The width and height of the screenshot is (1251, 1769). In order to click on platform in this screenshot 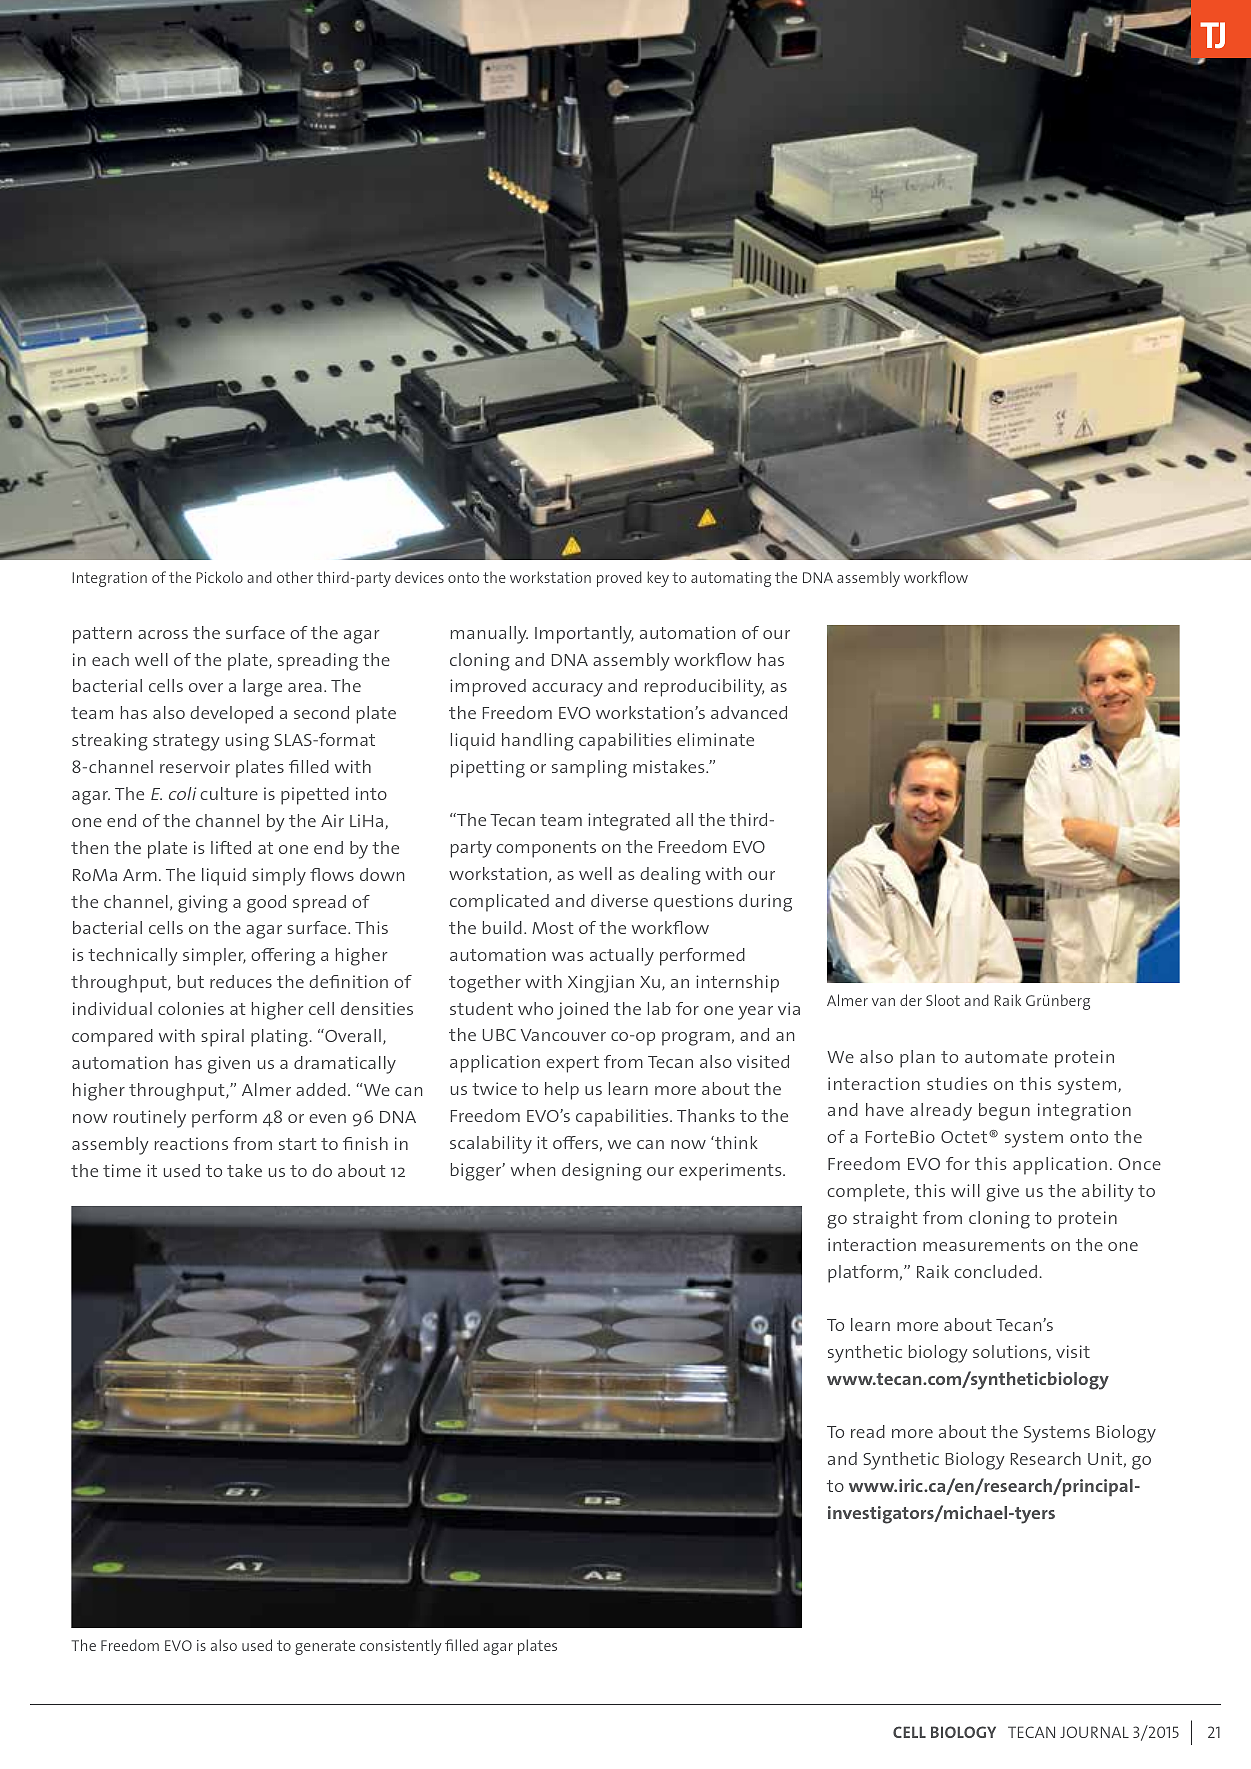, I will do `click(863, 1274)`.
